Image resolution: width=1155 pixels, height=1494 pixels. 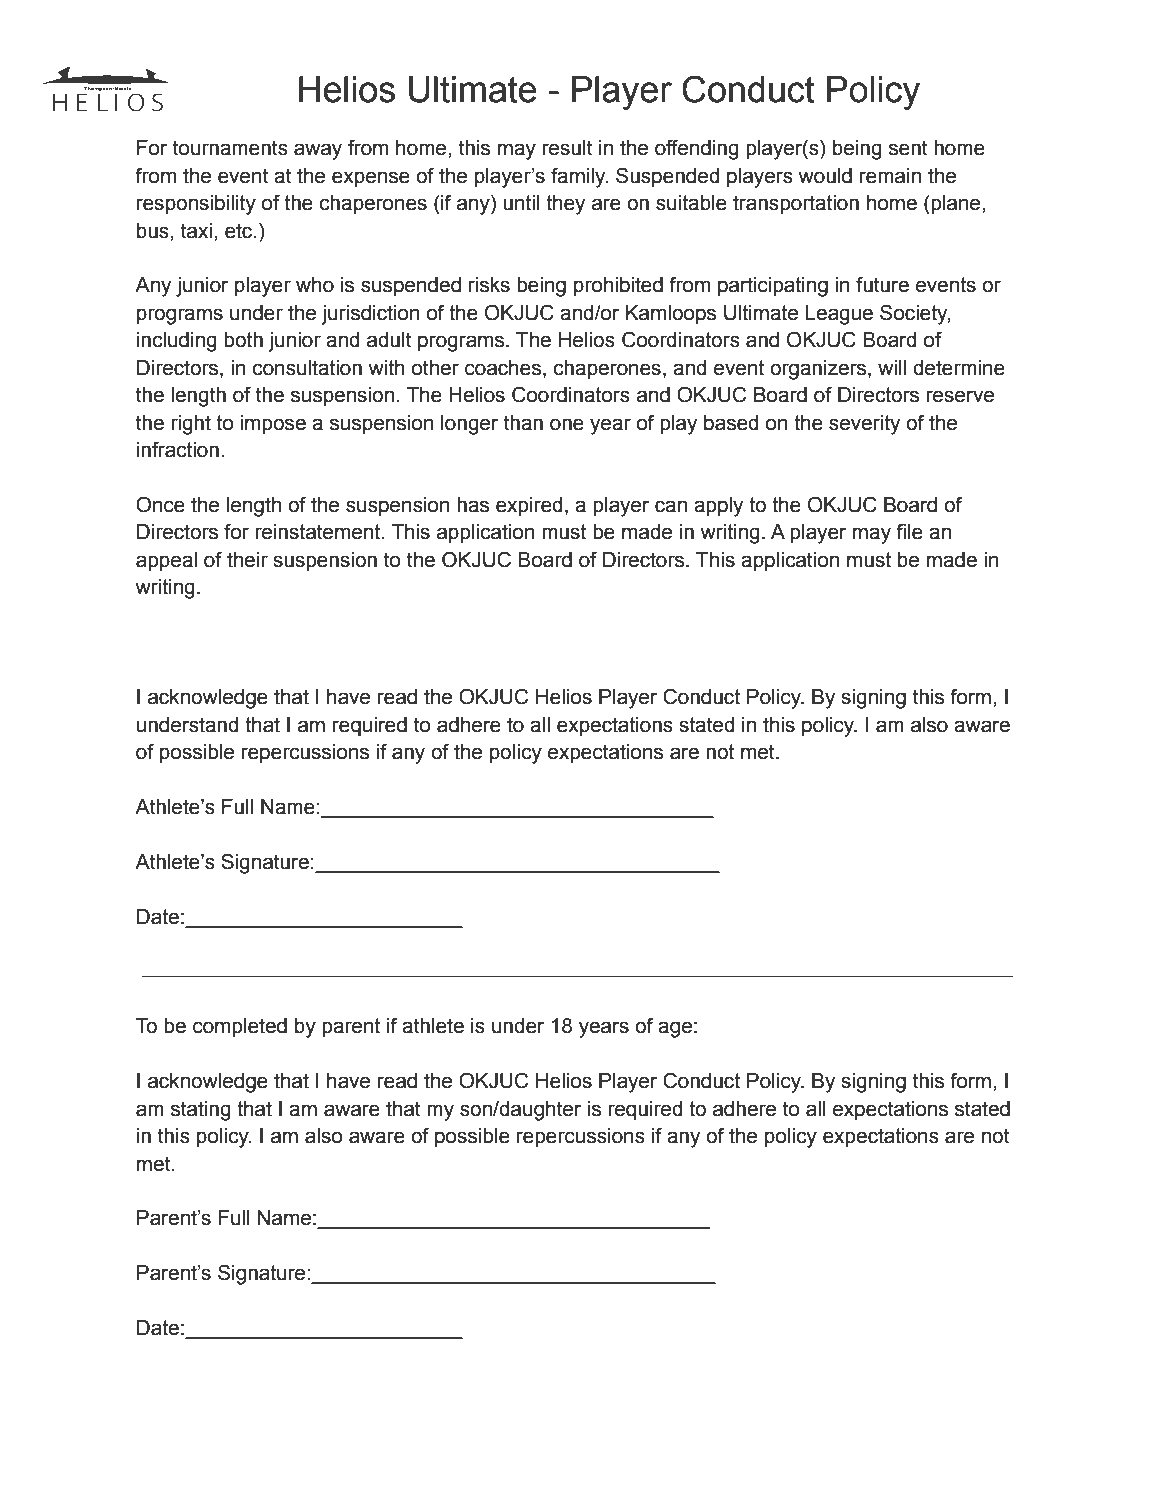 What do you see at coordinates (319, 532) in the screenshot?
I see `reinstatement` at bounding box center [319, 532].
